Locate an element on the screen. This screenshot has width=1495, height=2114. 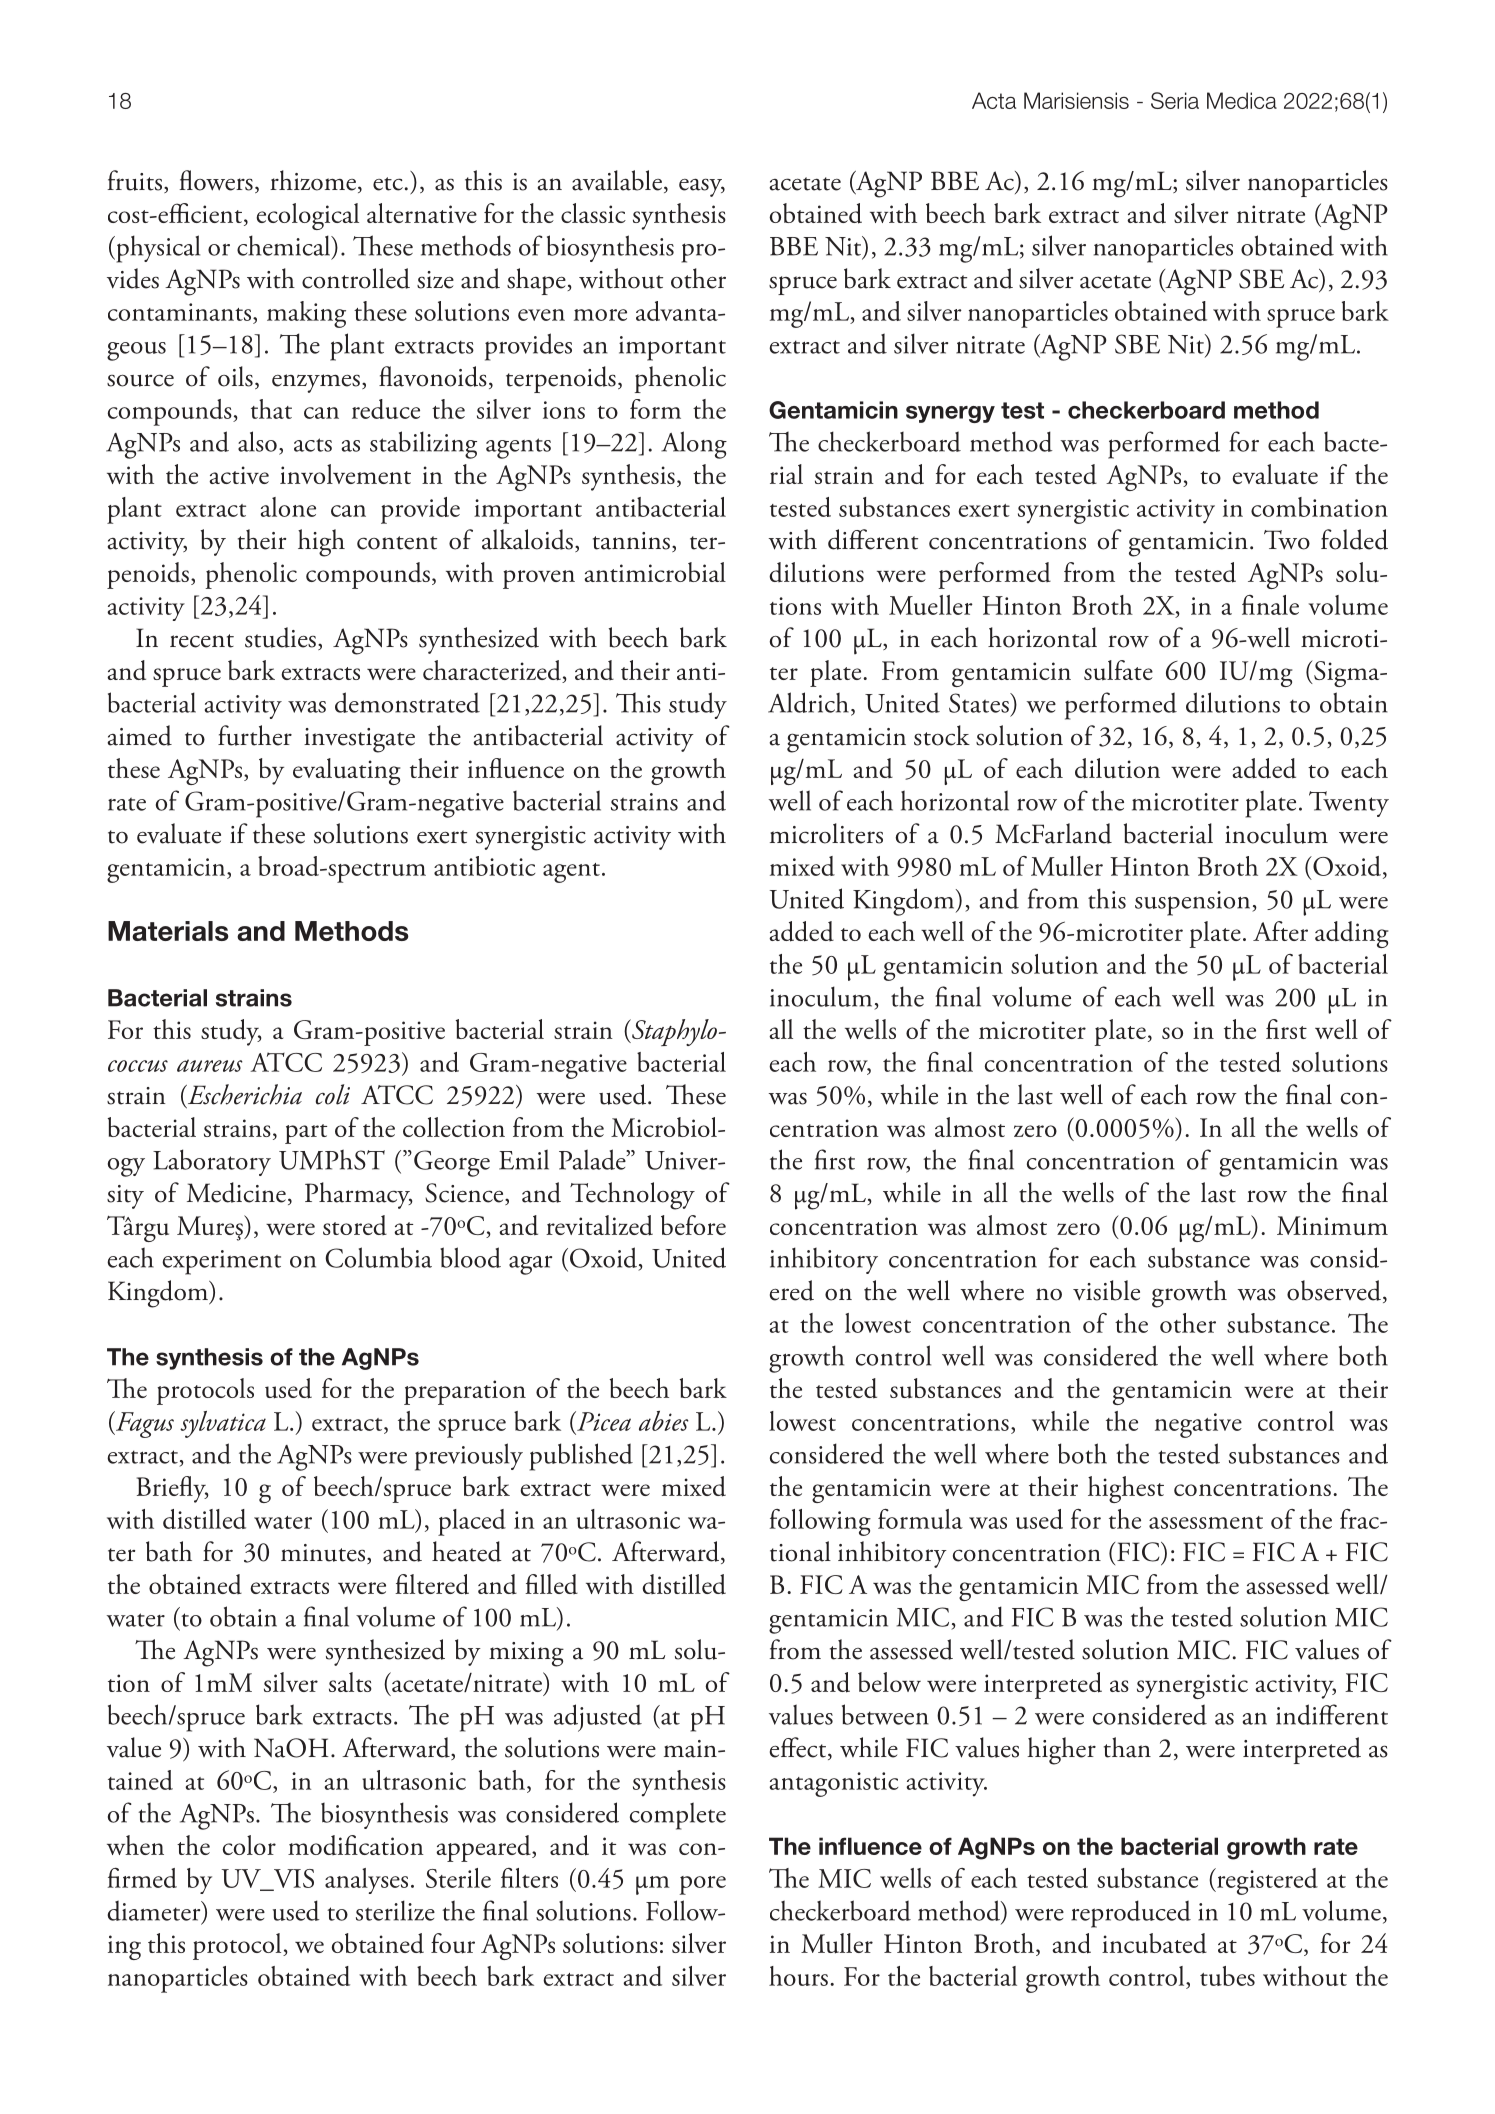
sulfate is located at coordinates (1118, 670).
